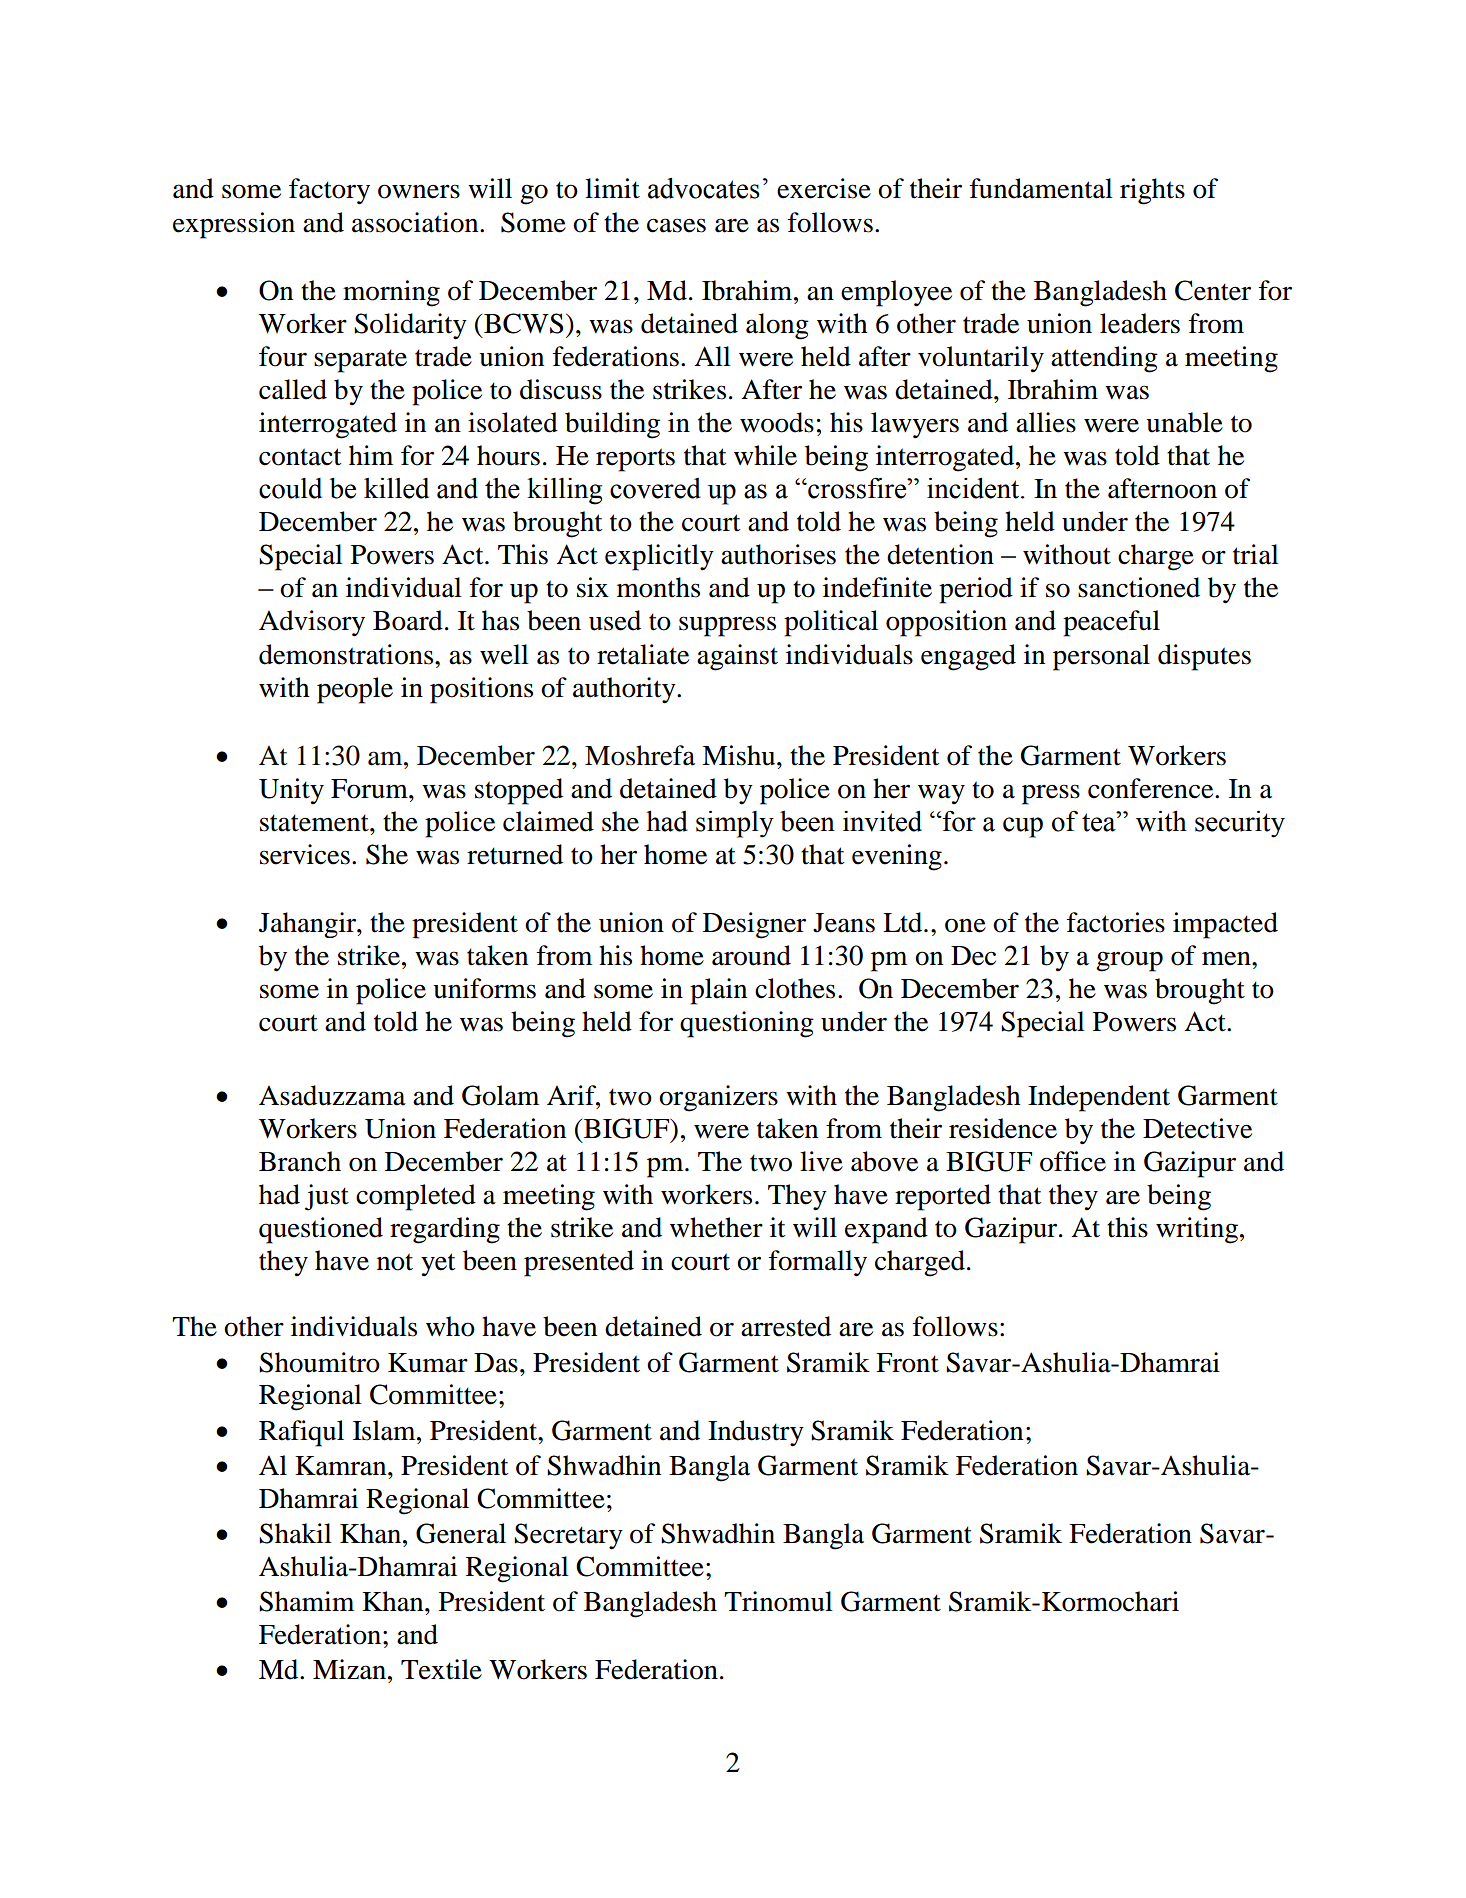 This screenshot has height=1898, width=1466. I want to click on personal, so click(1101, 657).
